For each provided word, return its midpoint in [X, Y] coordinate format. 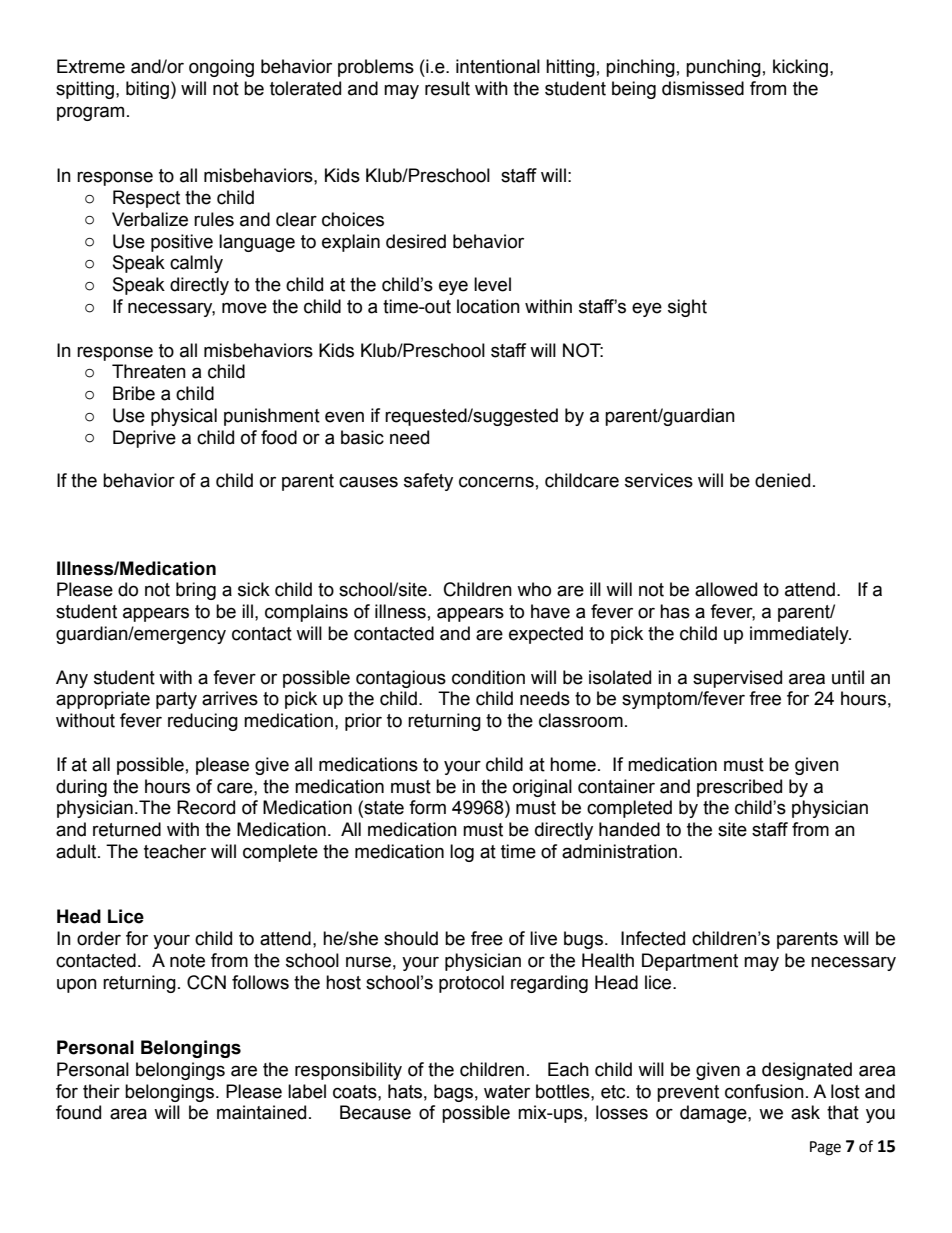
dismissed [703, 88]
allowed [726, 589]
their [101, 1091]
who [534, 589]
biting [147, 90]
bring [196, 591]
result [447, 88]
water [507, 1092]
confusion [764, 1091]
